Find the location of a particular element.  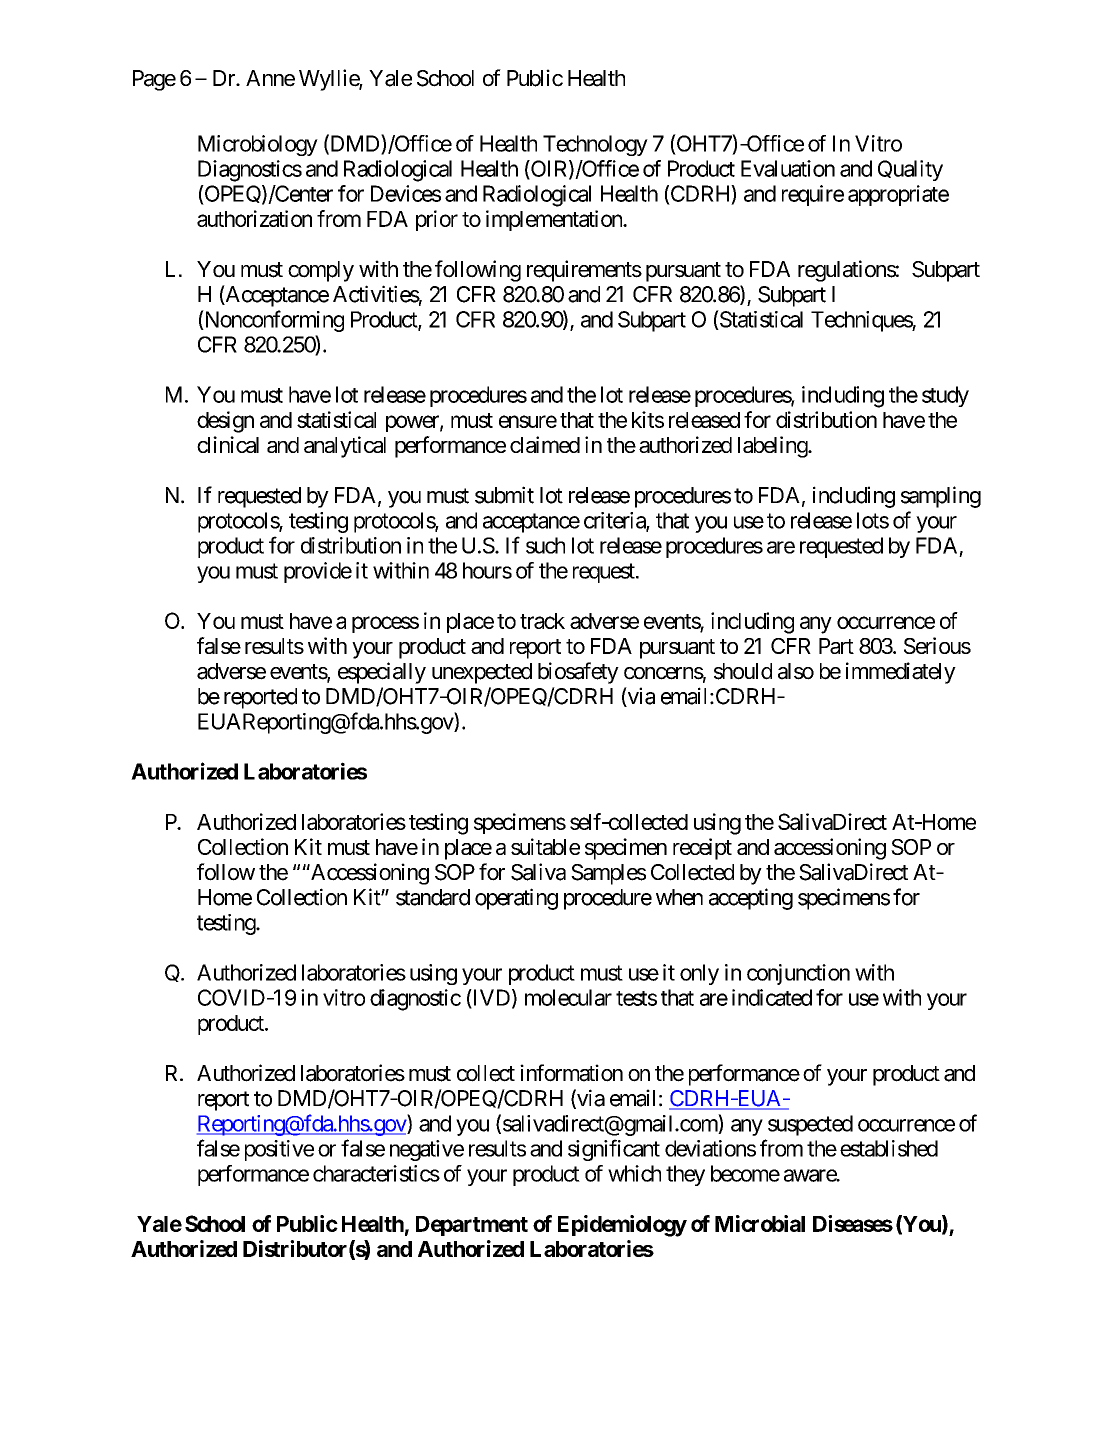

biosafety is located at coordinates (578, 673).
